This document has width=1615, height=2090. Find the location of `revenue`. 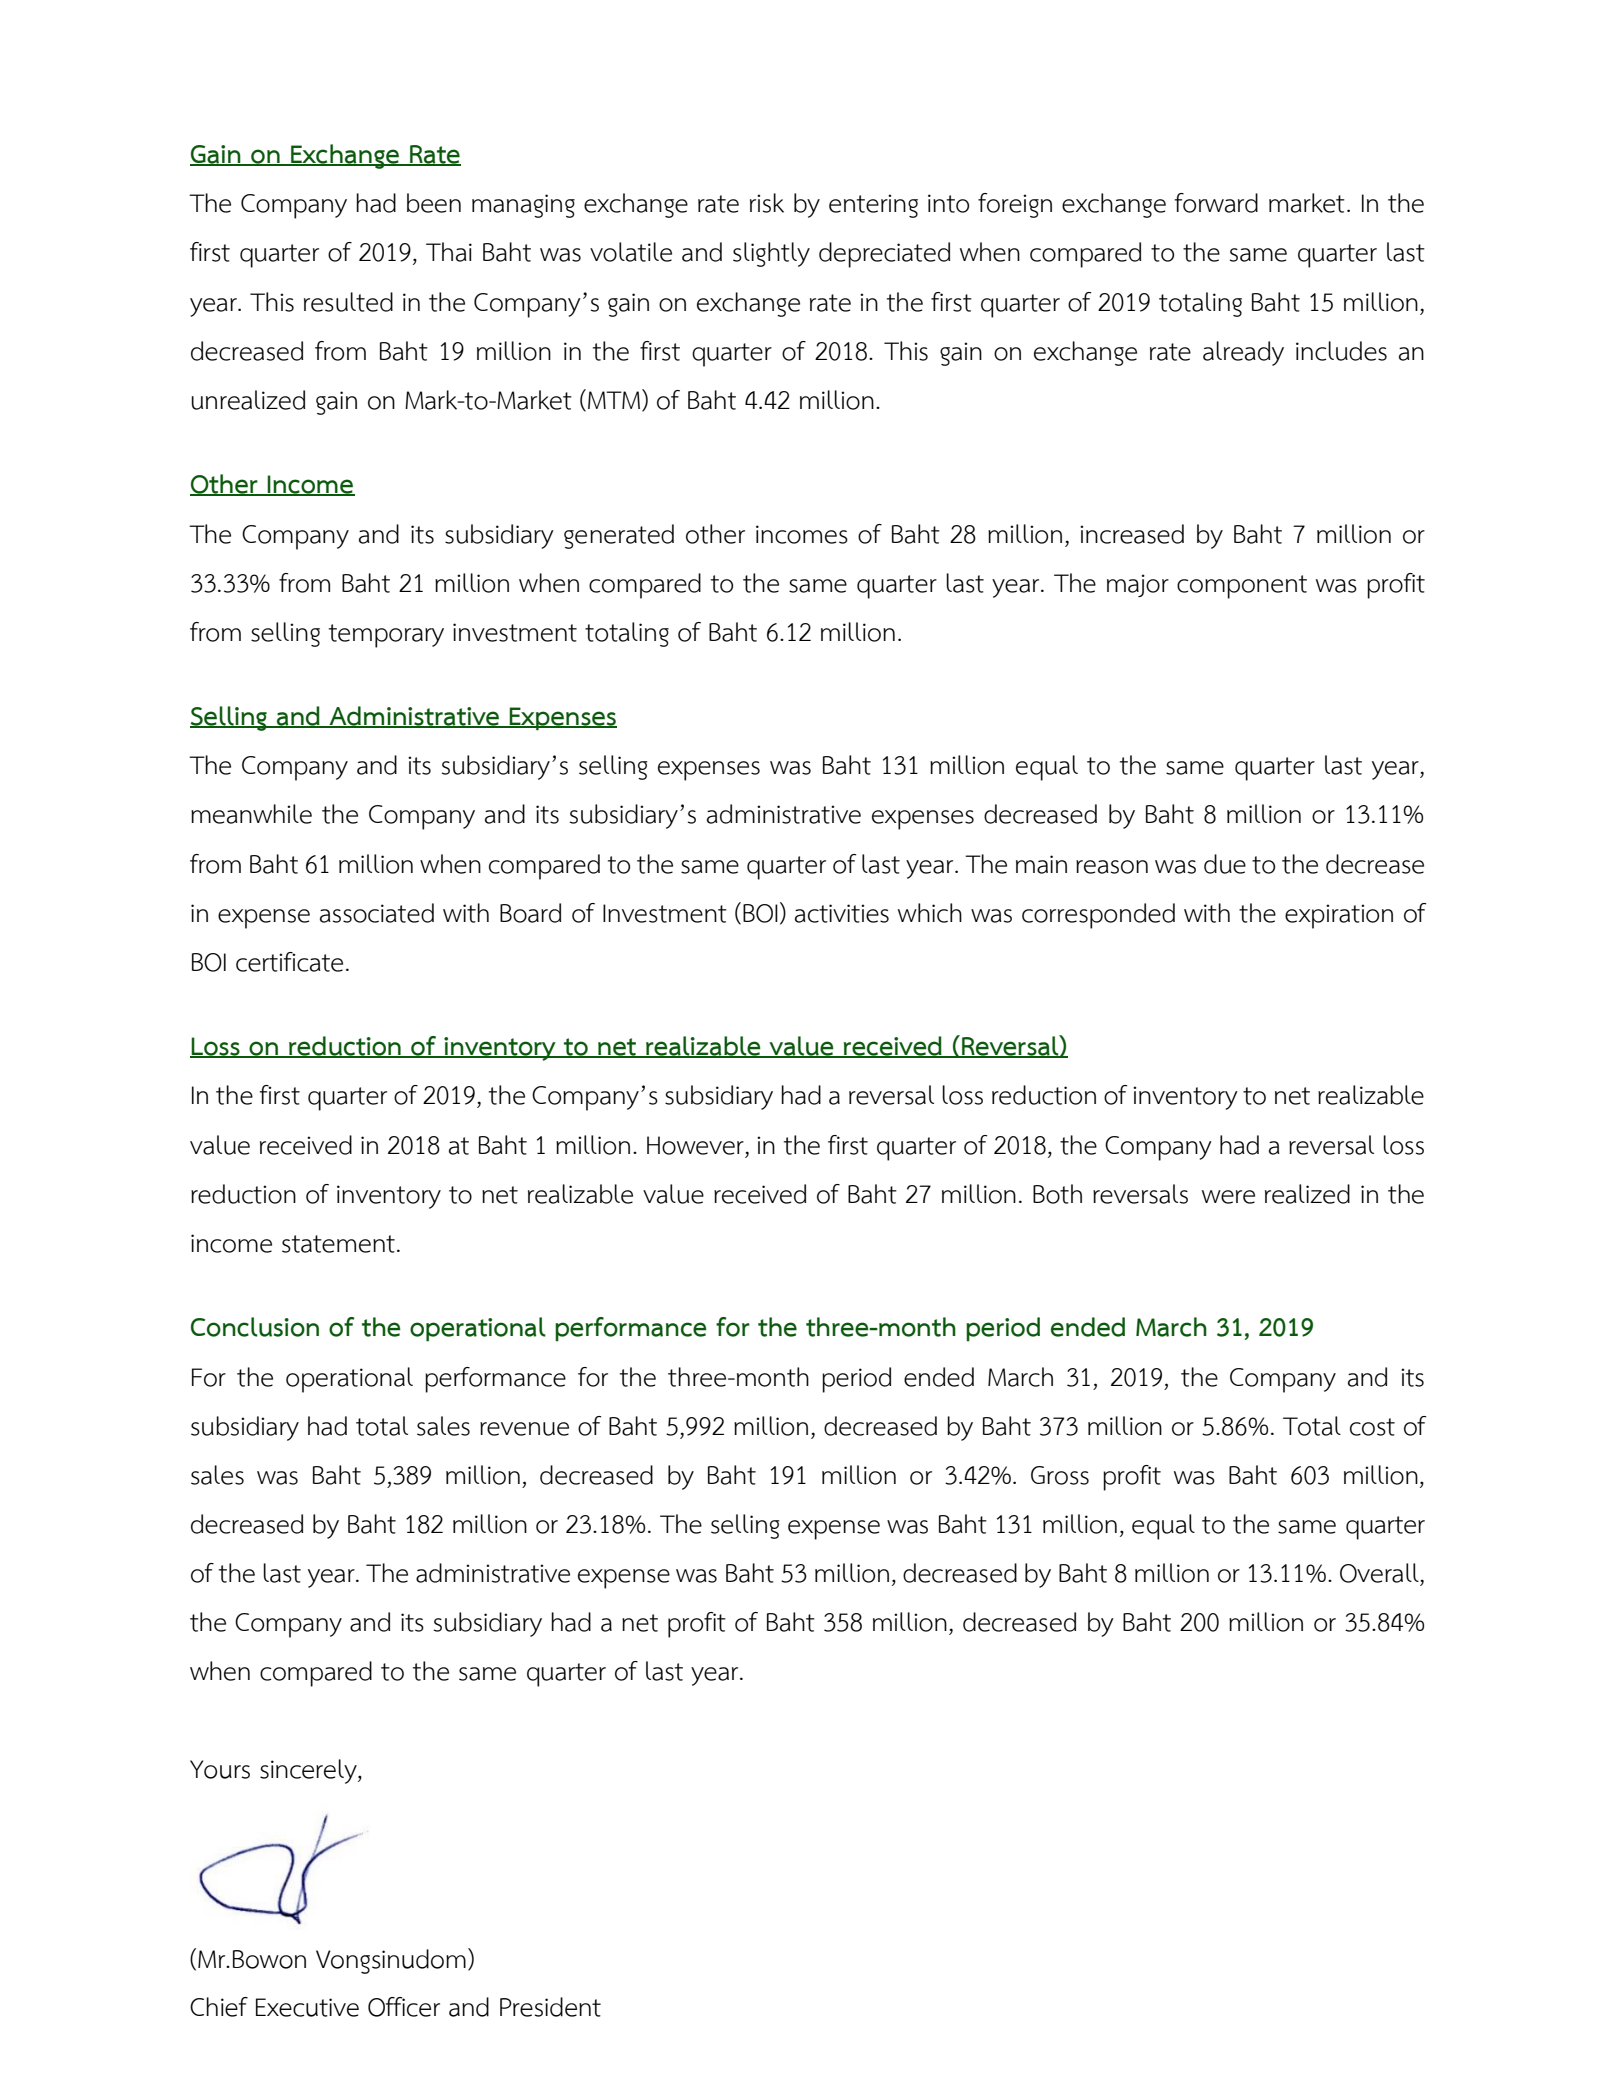

revenue is located at coordinates (524, 1429).
